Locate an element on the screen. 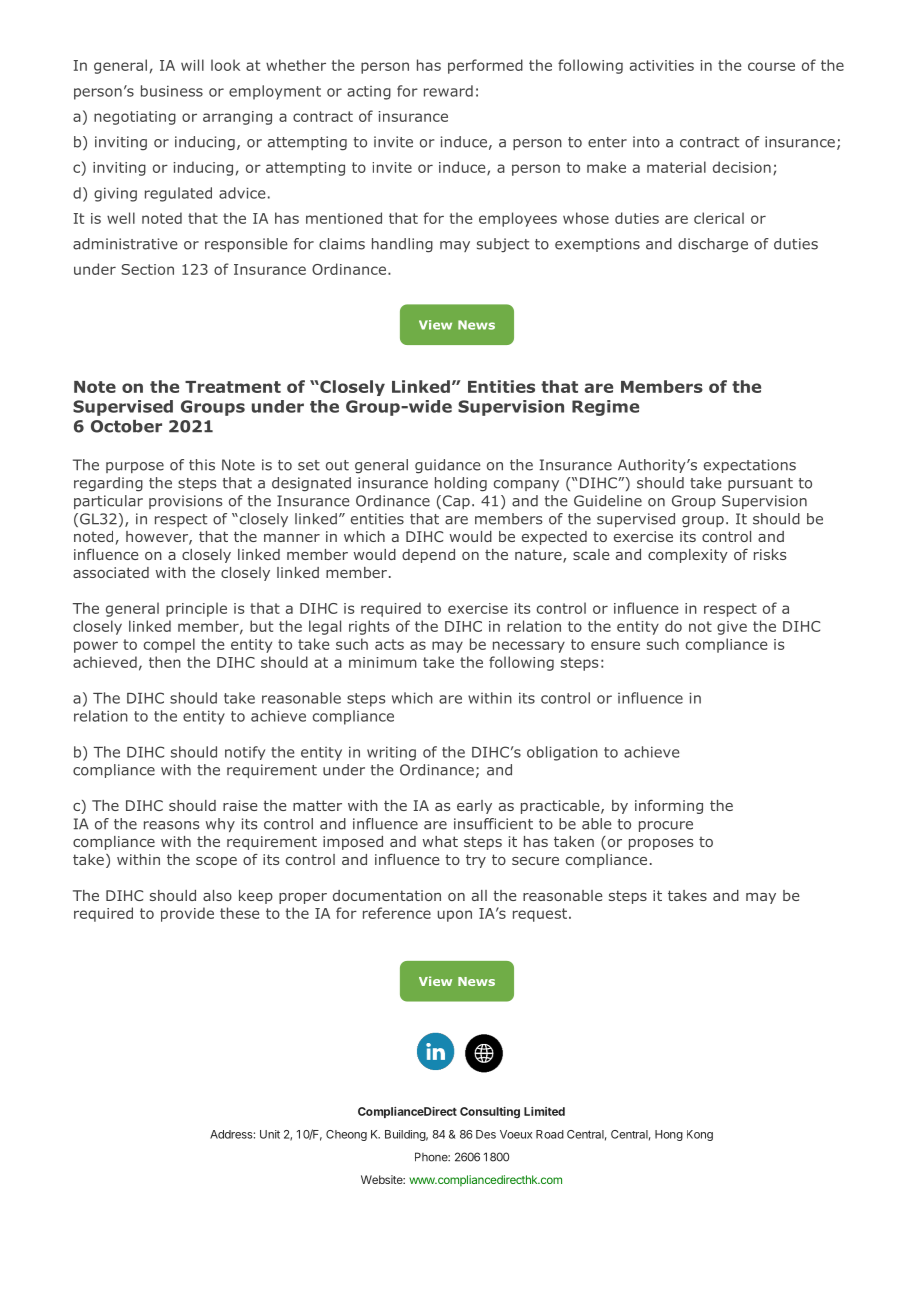 The height and width of the screenshot is (1308, 924). Unit is located at coordinates (270, 1134).
